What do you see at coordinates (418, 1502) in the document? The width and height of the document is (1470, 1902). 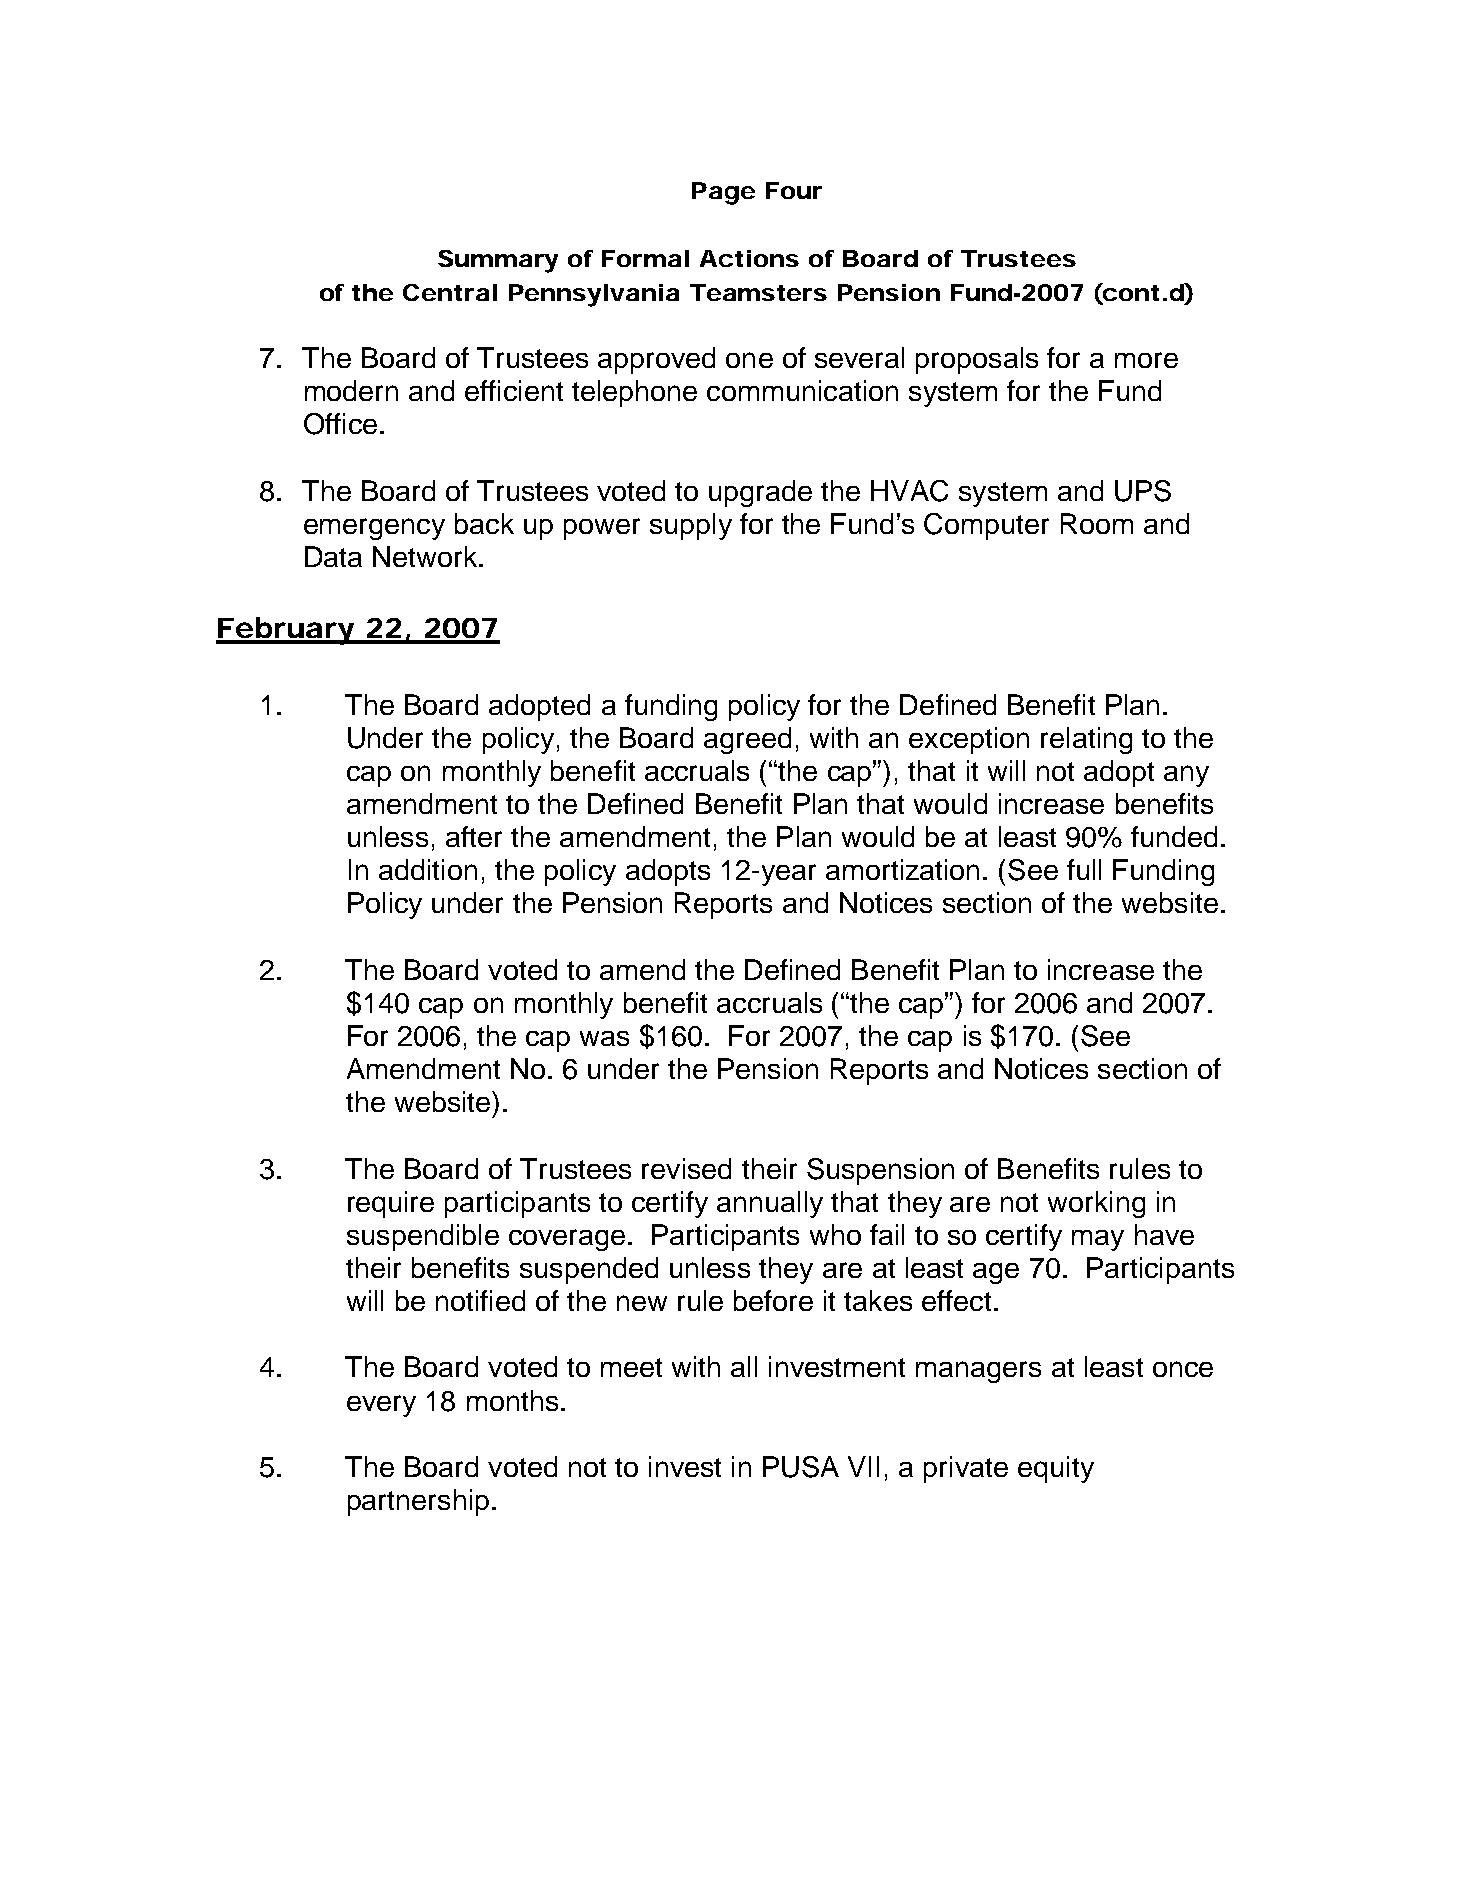 I see `partnership` at bounding box center [418, 1502].
